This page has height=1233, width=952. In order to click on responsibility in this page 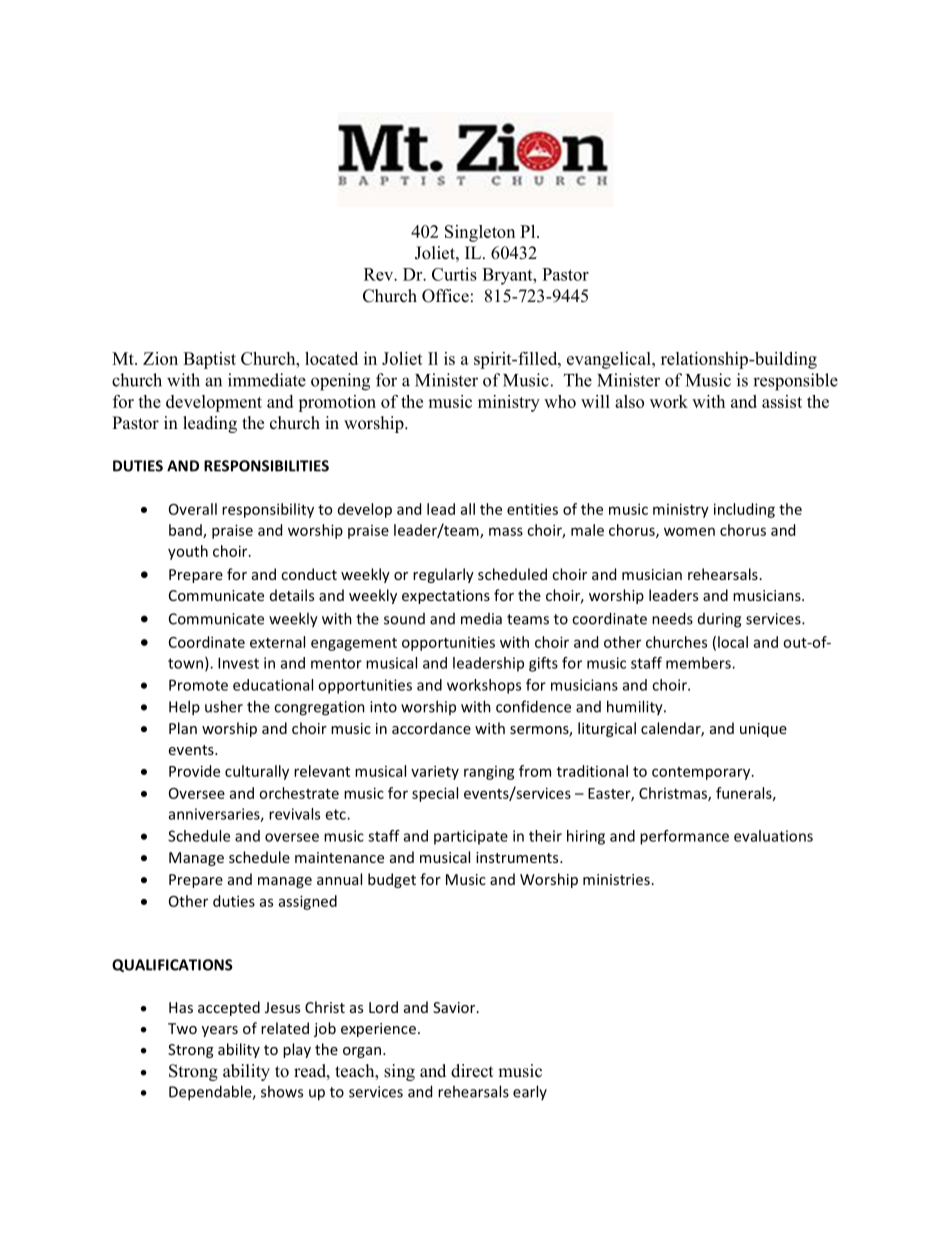, I will do `click(268, 510)`.
